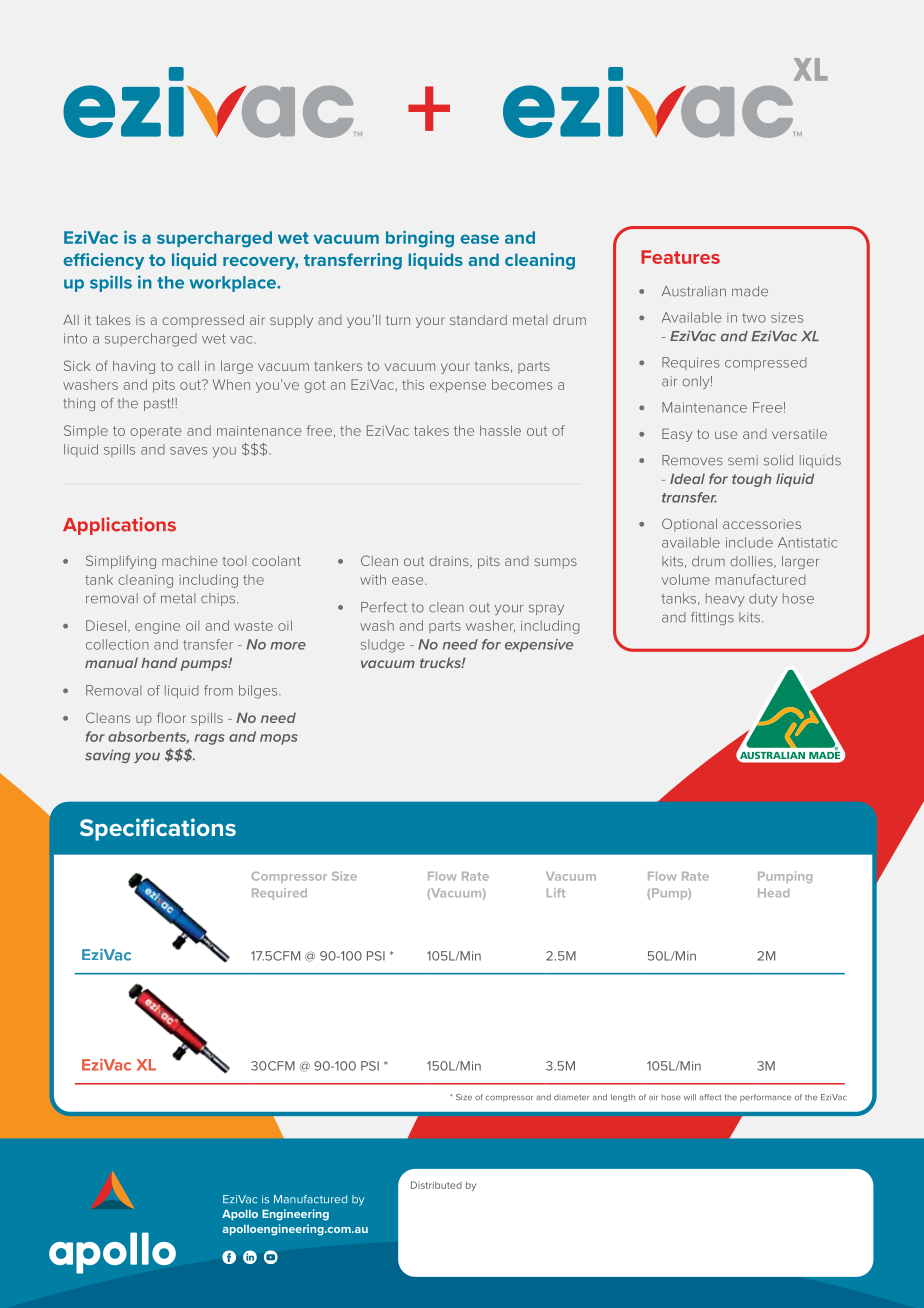 Image resolution: width=924 pixels, height=1308 pixels. I want to click on diameter, so click(571, 1097).
